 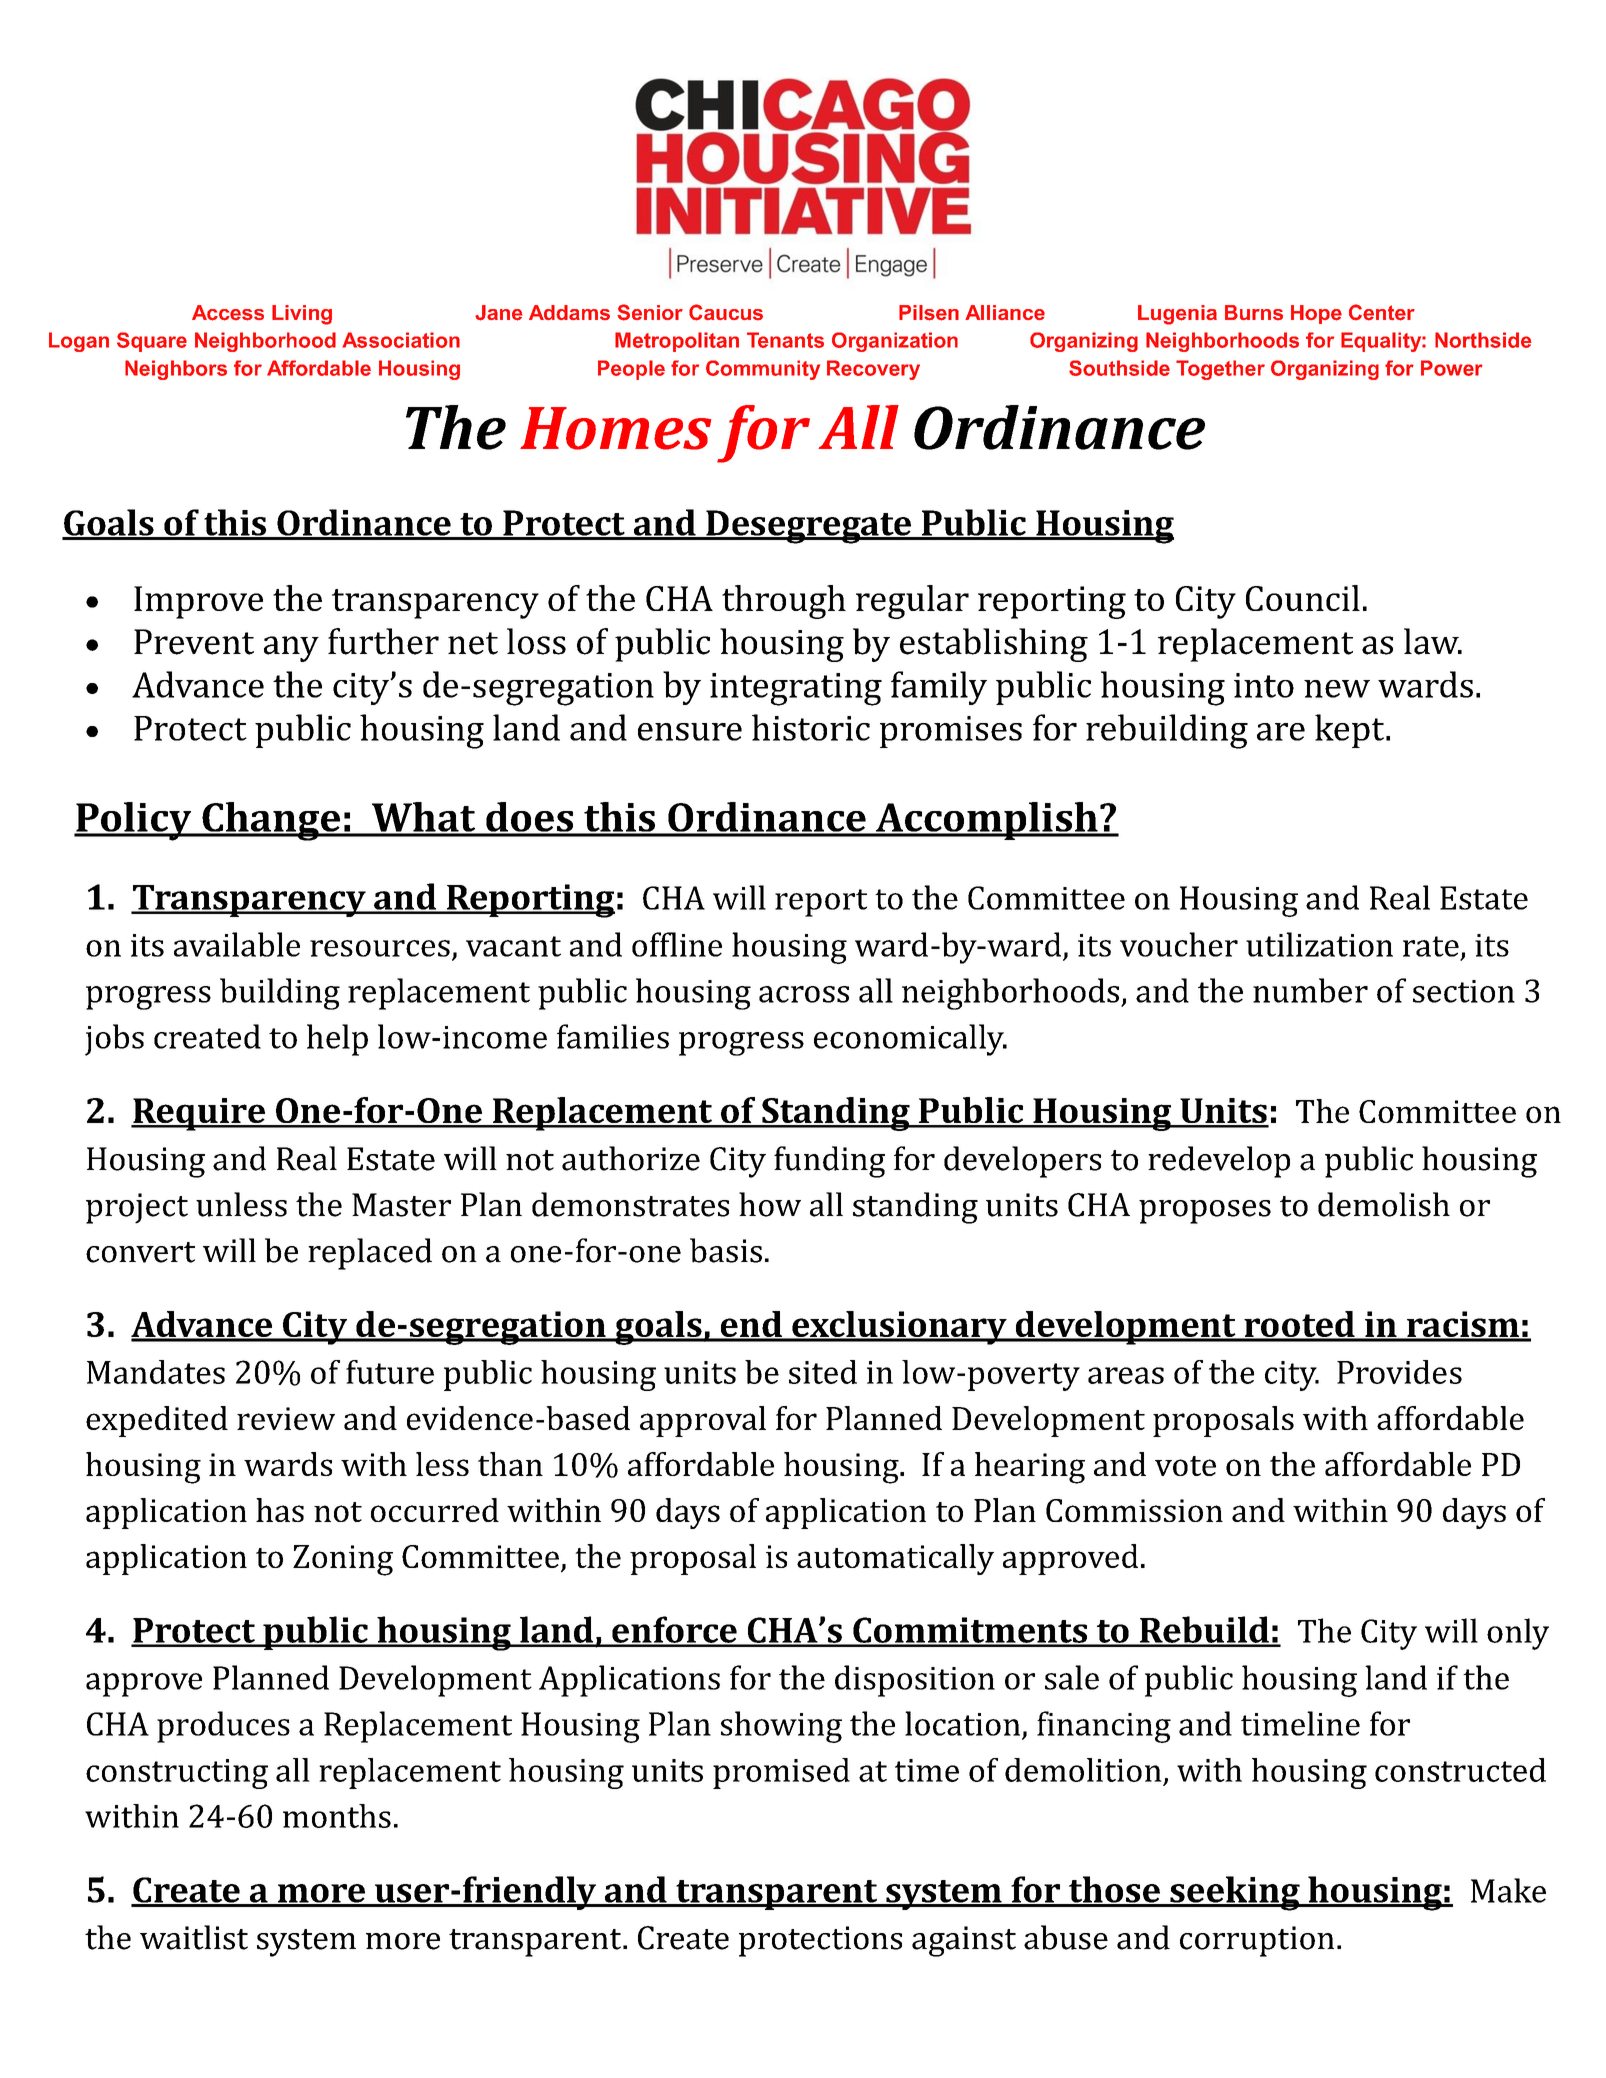 I want to click on sited, so click(x=823, y=1372).
